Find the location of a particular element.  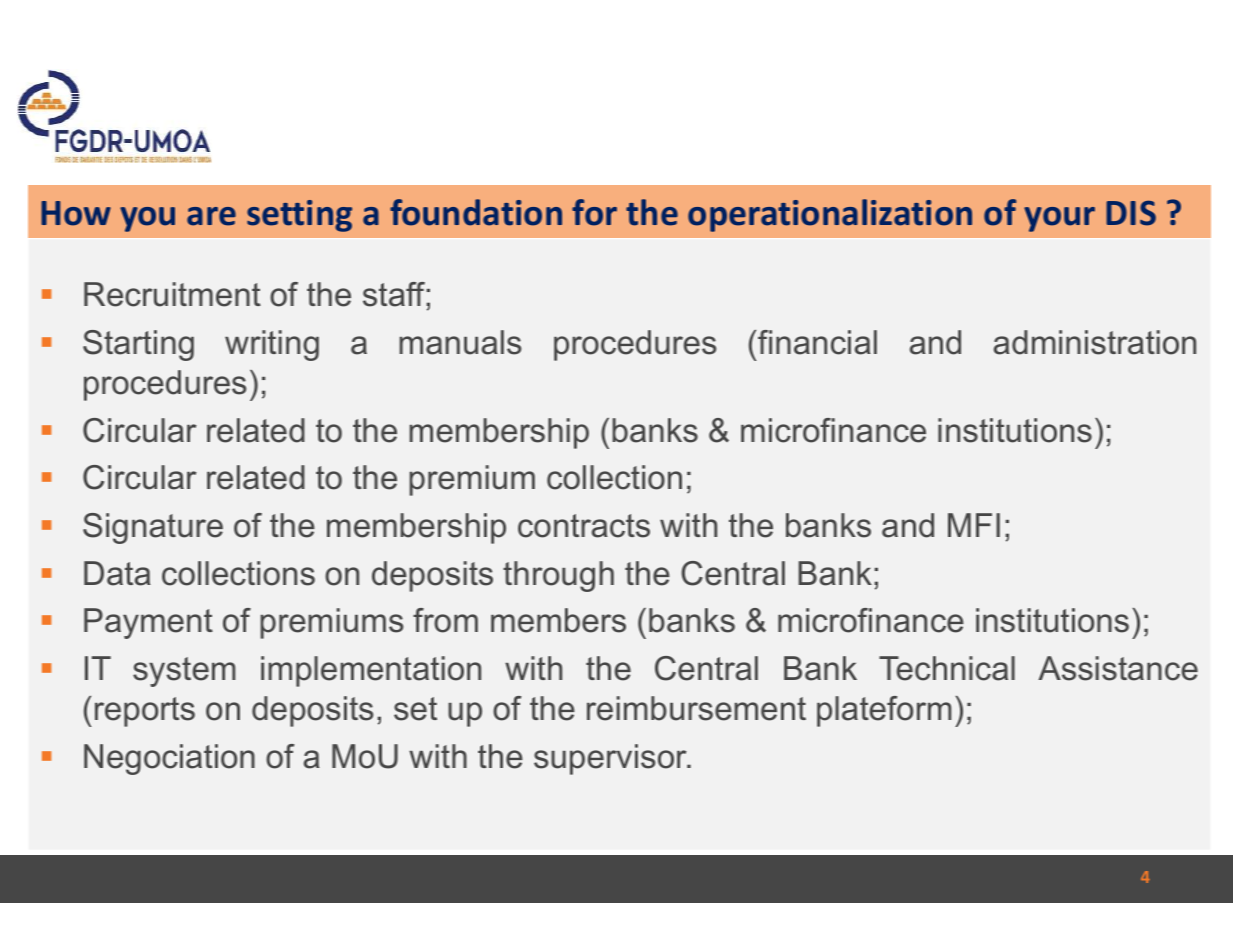

Technical is located at coordinates (947, 668).
